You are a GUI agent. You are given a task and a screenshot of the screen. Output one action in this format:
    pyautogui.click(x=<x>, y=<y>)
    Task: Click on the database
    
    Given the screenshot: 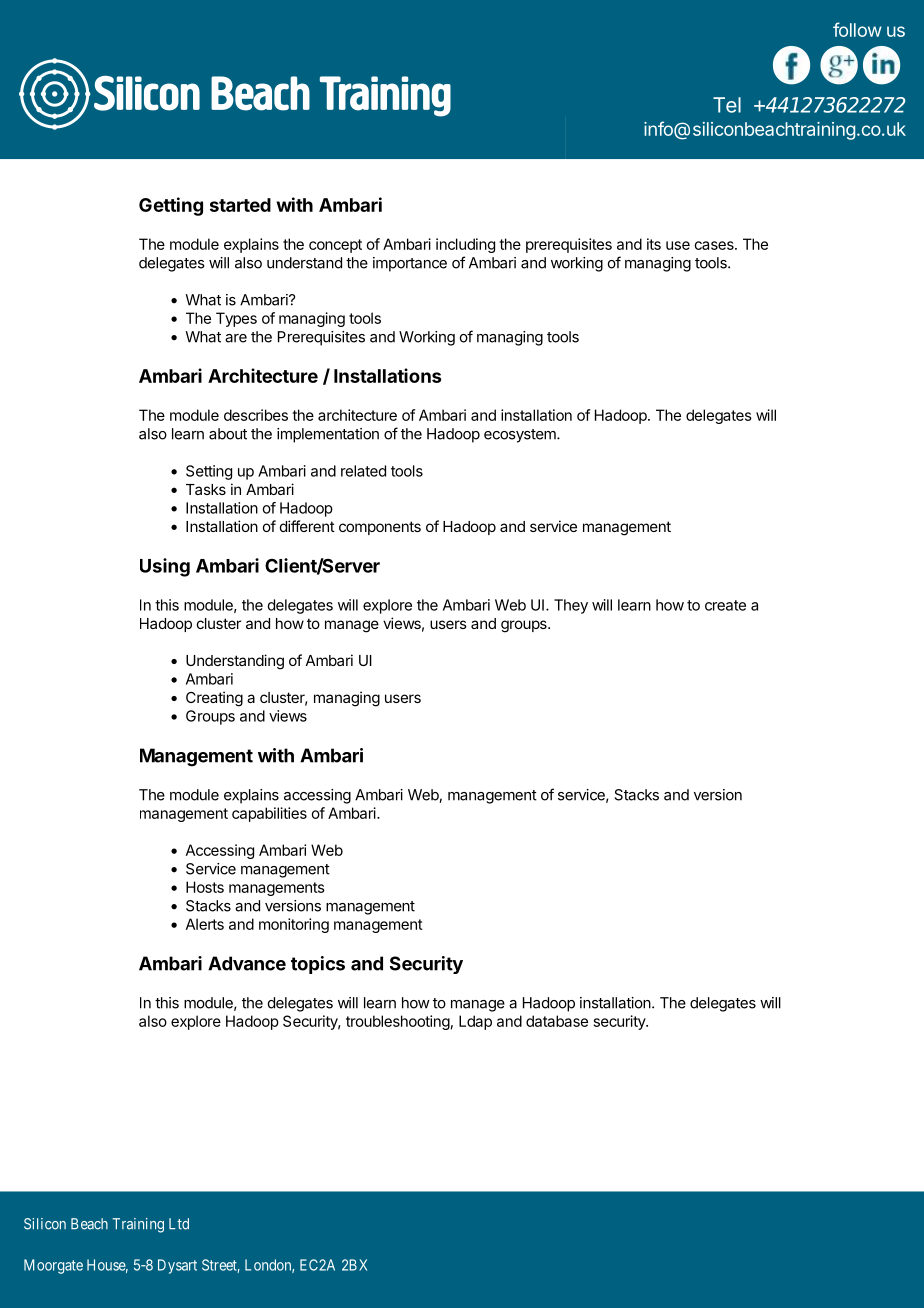 What is the action you would take?
    pyautogui.click(x=557, y=1021)
